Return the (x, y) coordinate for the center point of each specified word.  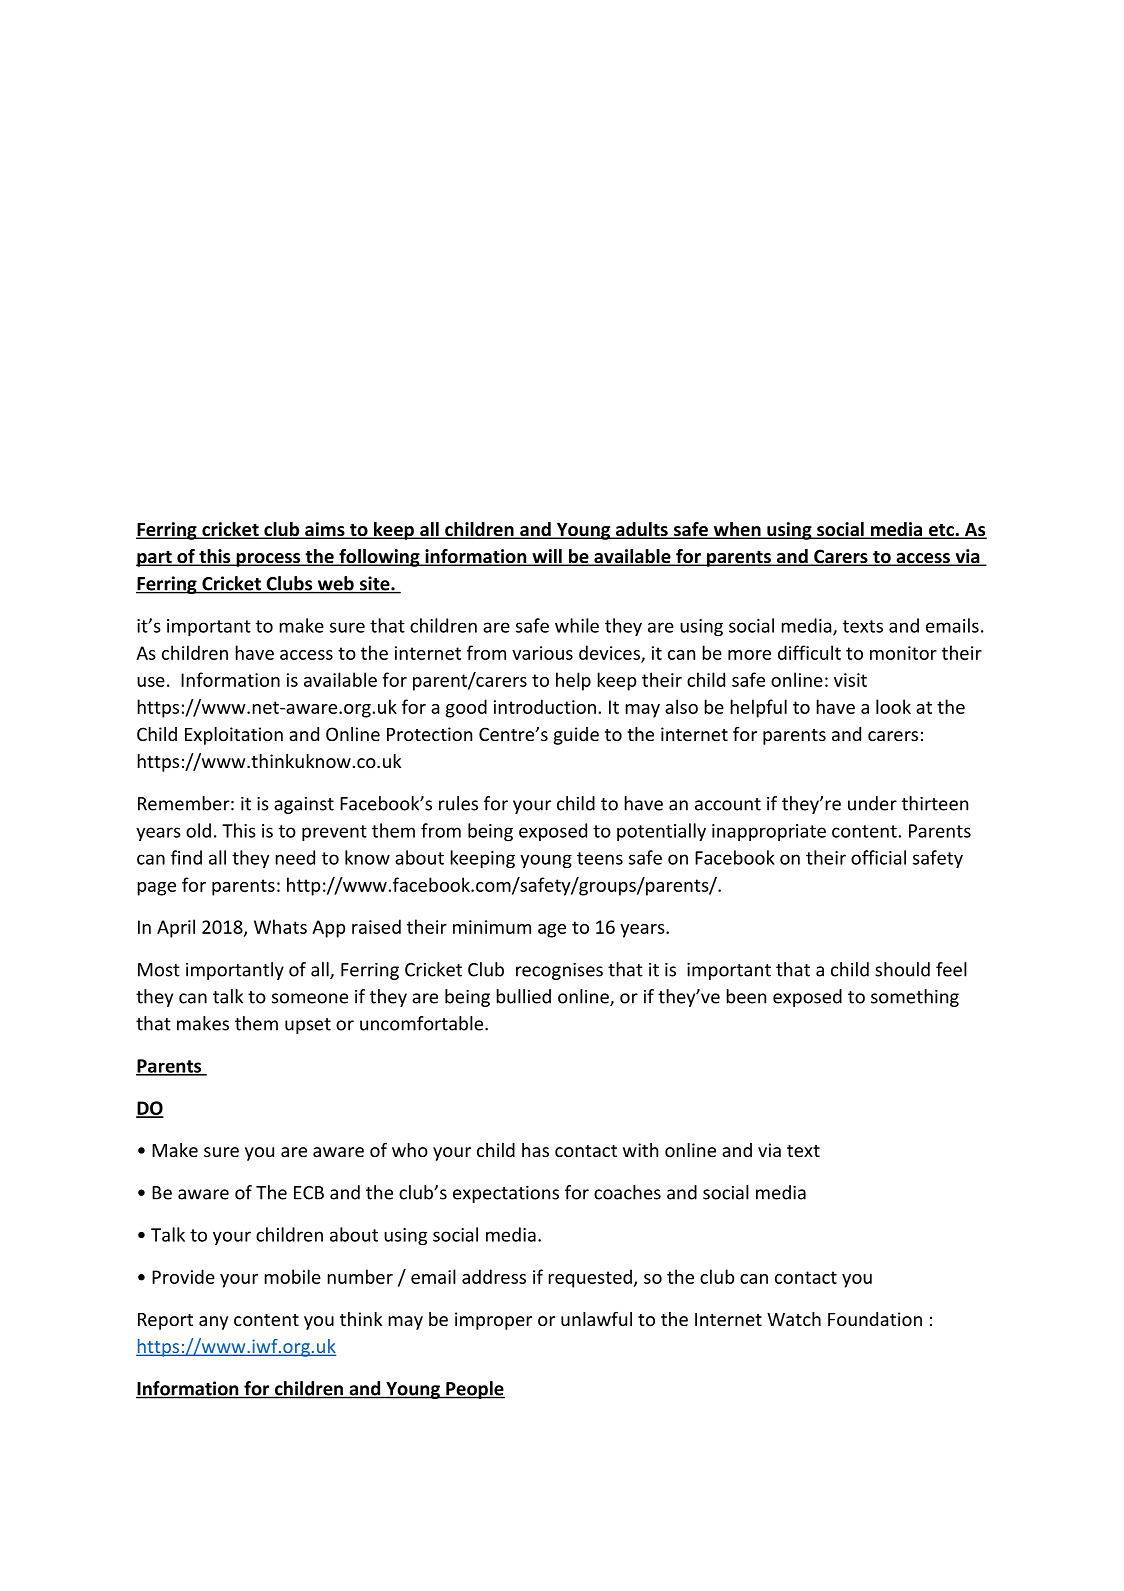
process (268, 560)
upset (308, 1026)
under (872, 803)
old (198, 830)
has (535, 1150)
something (915, 998)
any (213, 1323)
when (737, 530)
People (474, 1390)
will (547, 557)
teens (600, 858)
